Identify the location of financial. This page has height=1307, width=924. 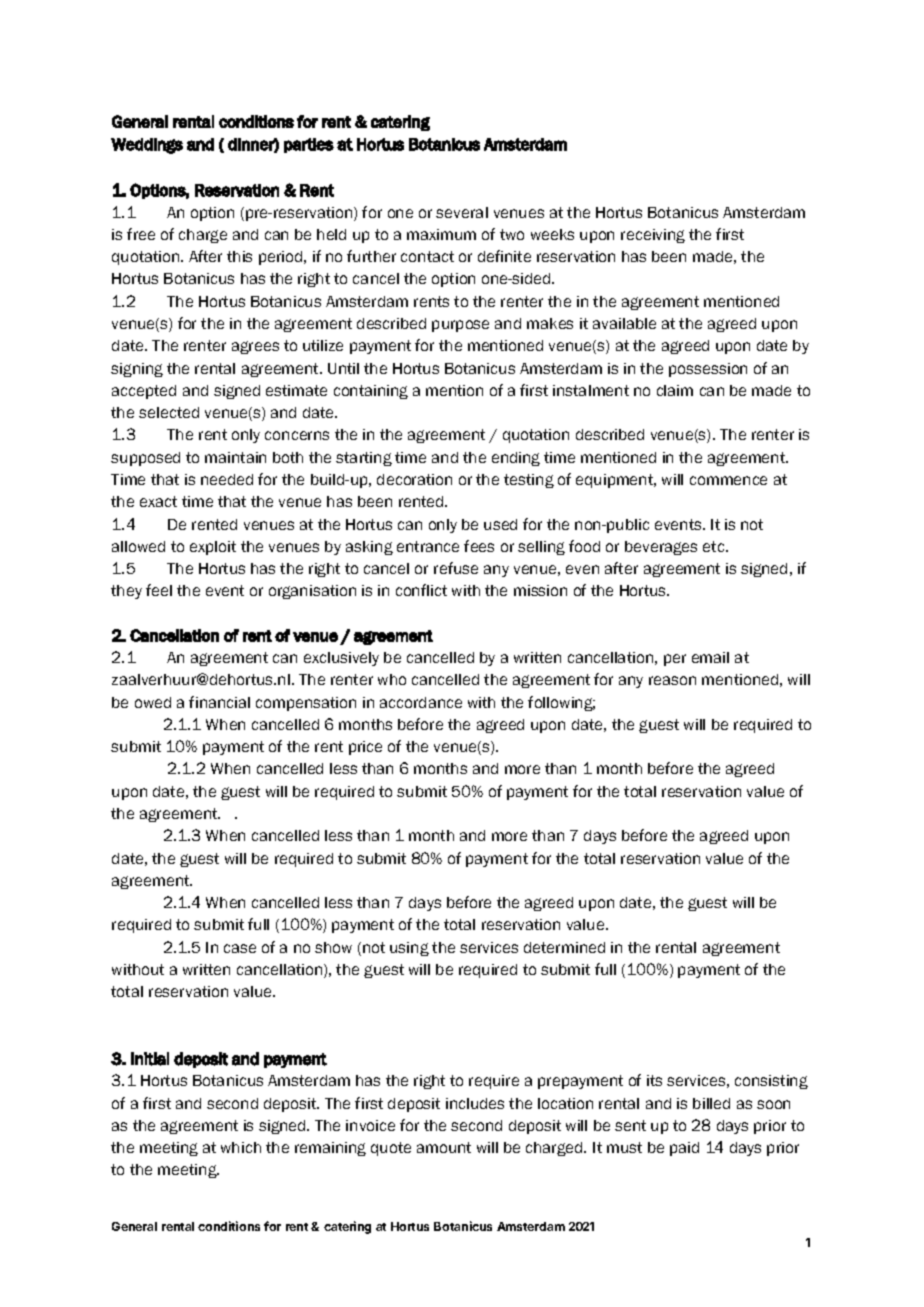
(219, 702).
